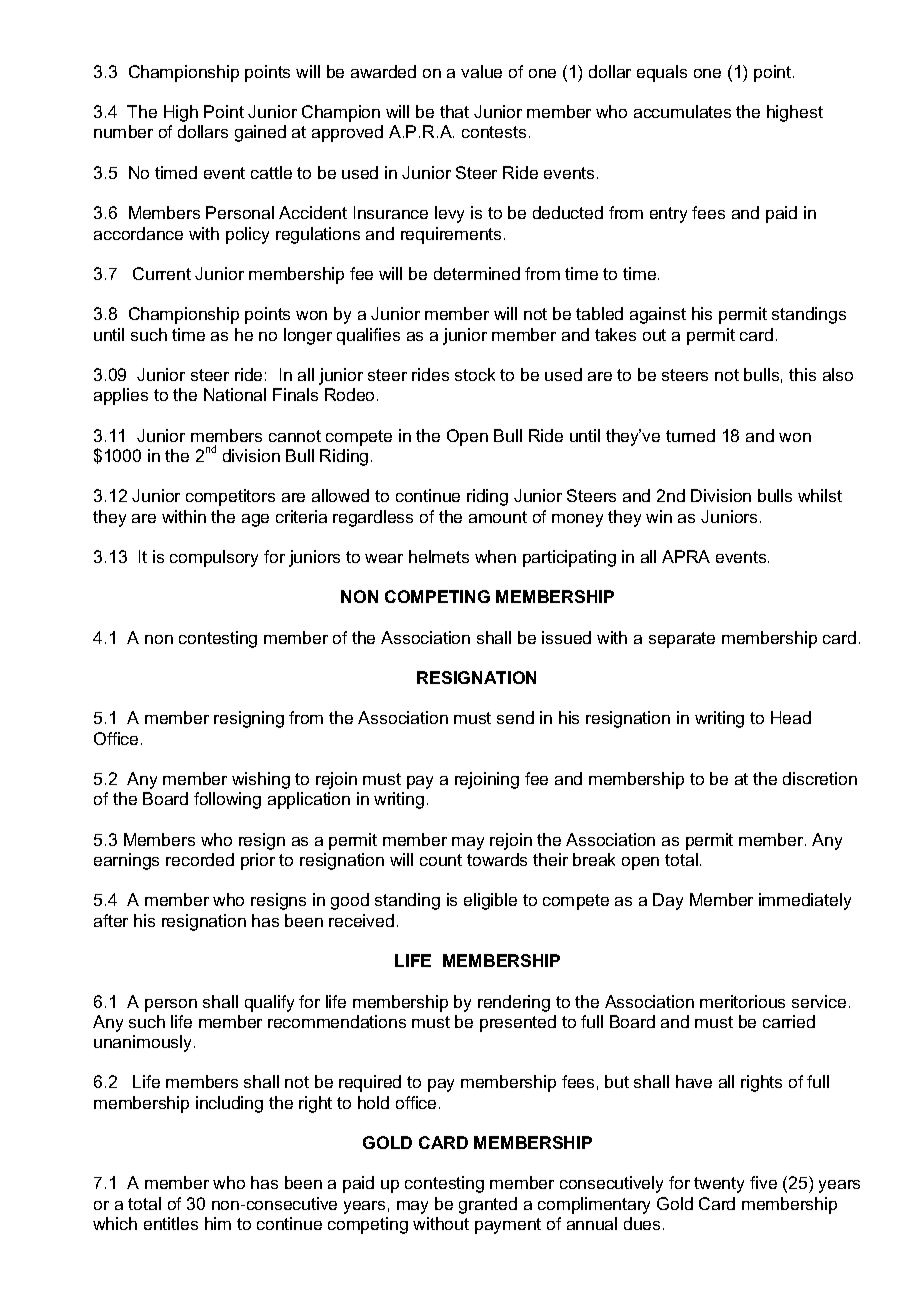 The height and width of the document is (1308, 924). What do you see at coordinates (763, 1182) in the document?
I see `five` at bounding box center [763, 1182].
